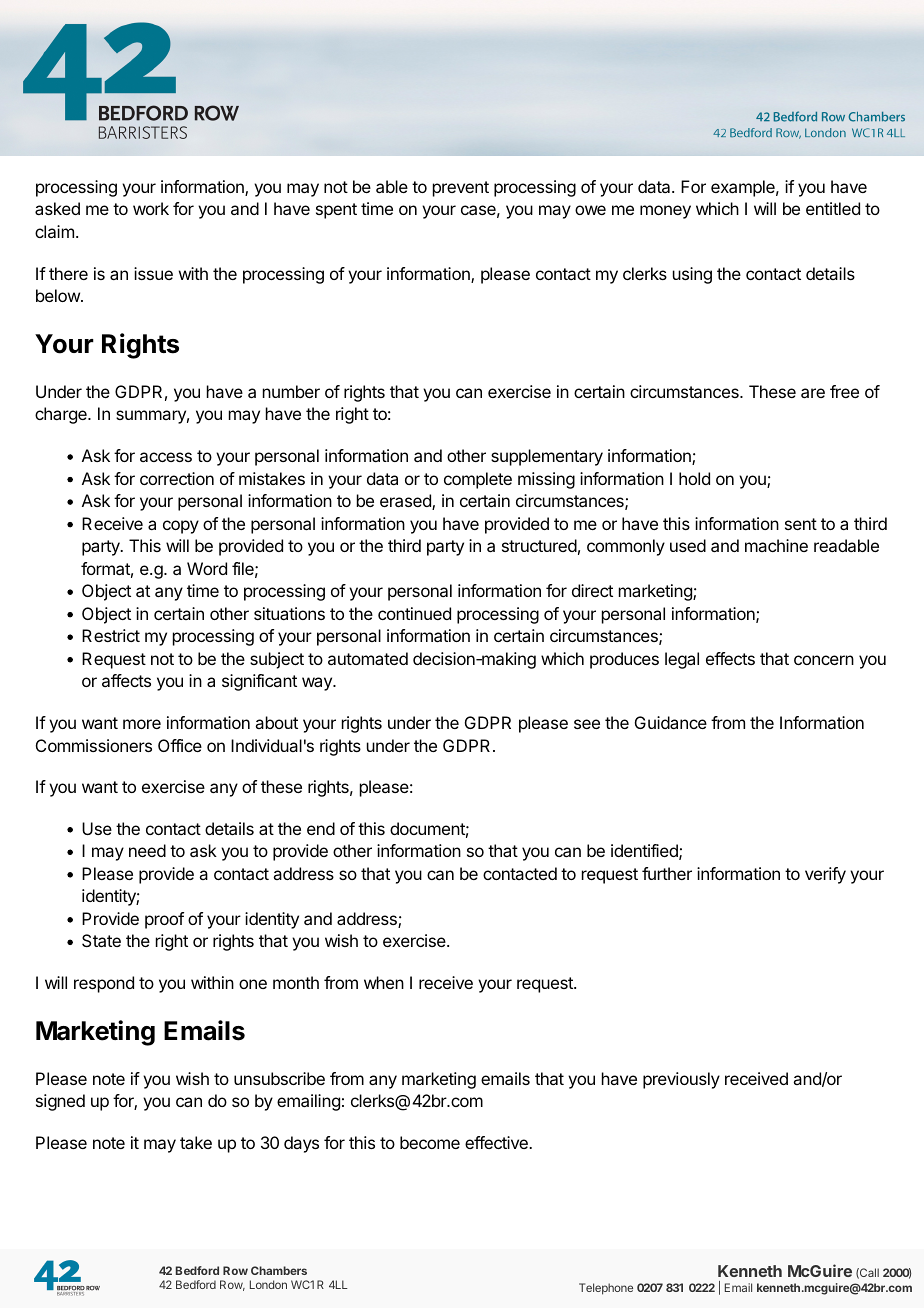  What do you see at coordinates (587, 724) in the screenshot?
I see `see` at bounding box center [587, 724].
